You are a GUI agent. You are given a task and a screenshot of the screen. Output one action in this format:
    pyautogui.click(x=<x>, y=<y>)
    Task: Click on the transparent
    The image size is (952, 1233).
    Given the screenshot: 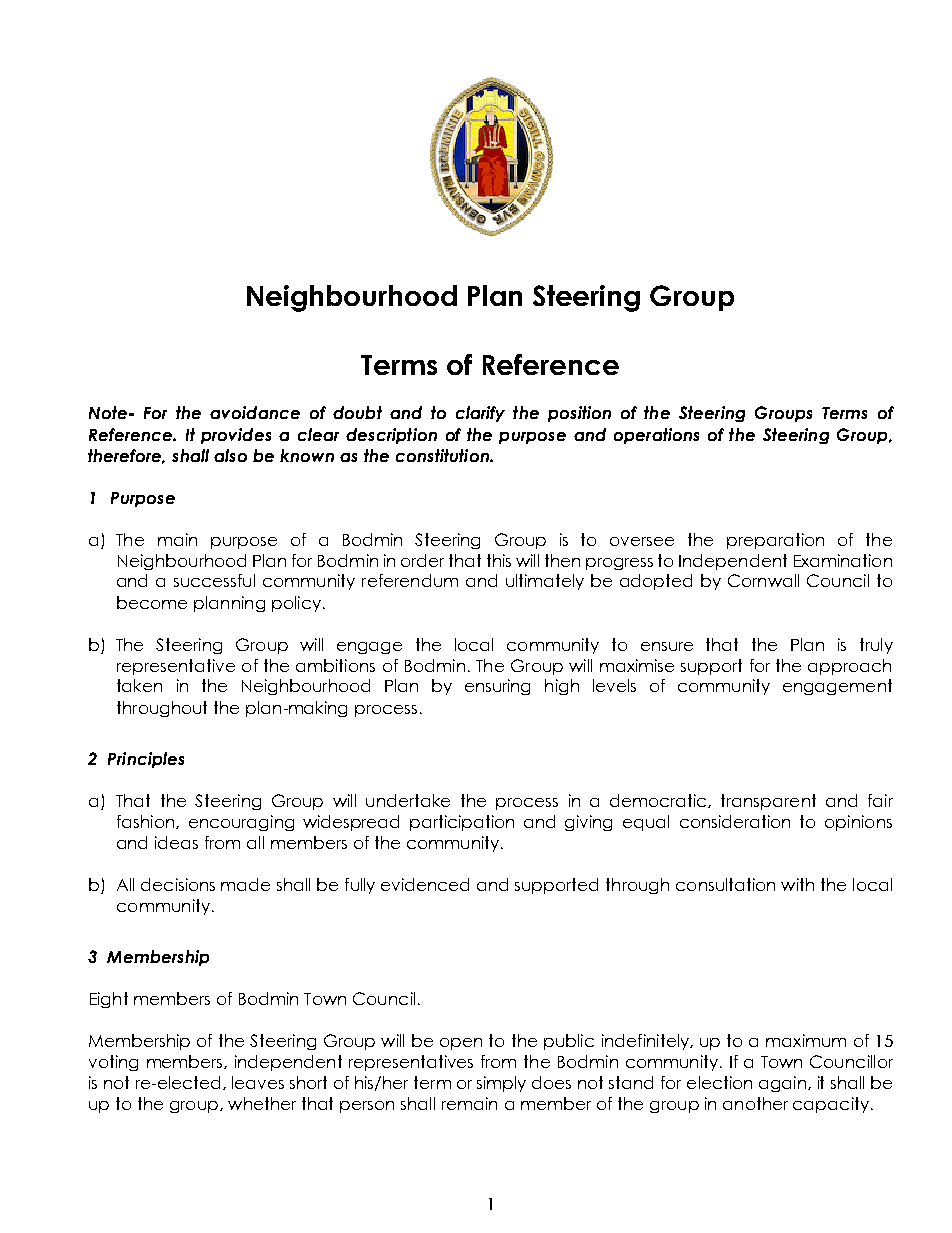 What is the action you would take?
    pyautogui.click(x=768, y=802)
